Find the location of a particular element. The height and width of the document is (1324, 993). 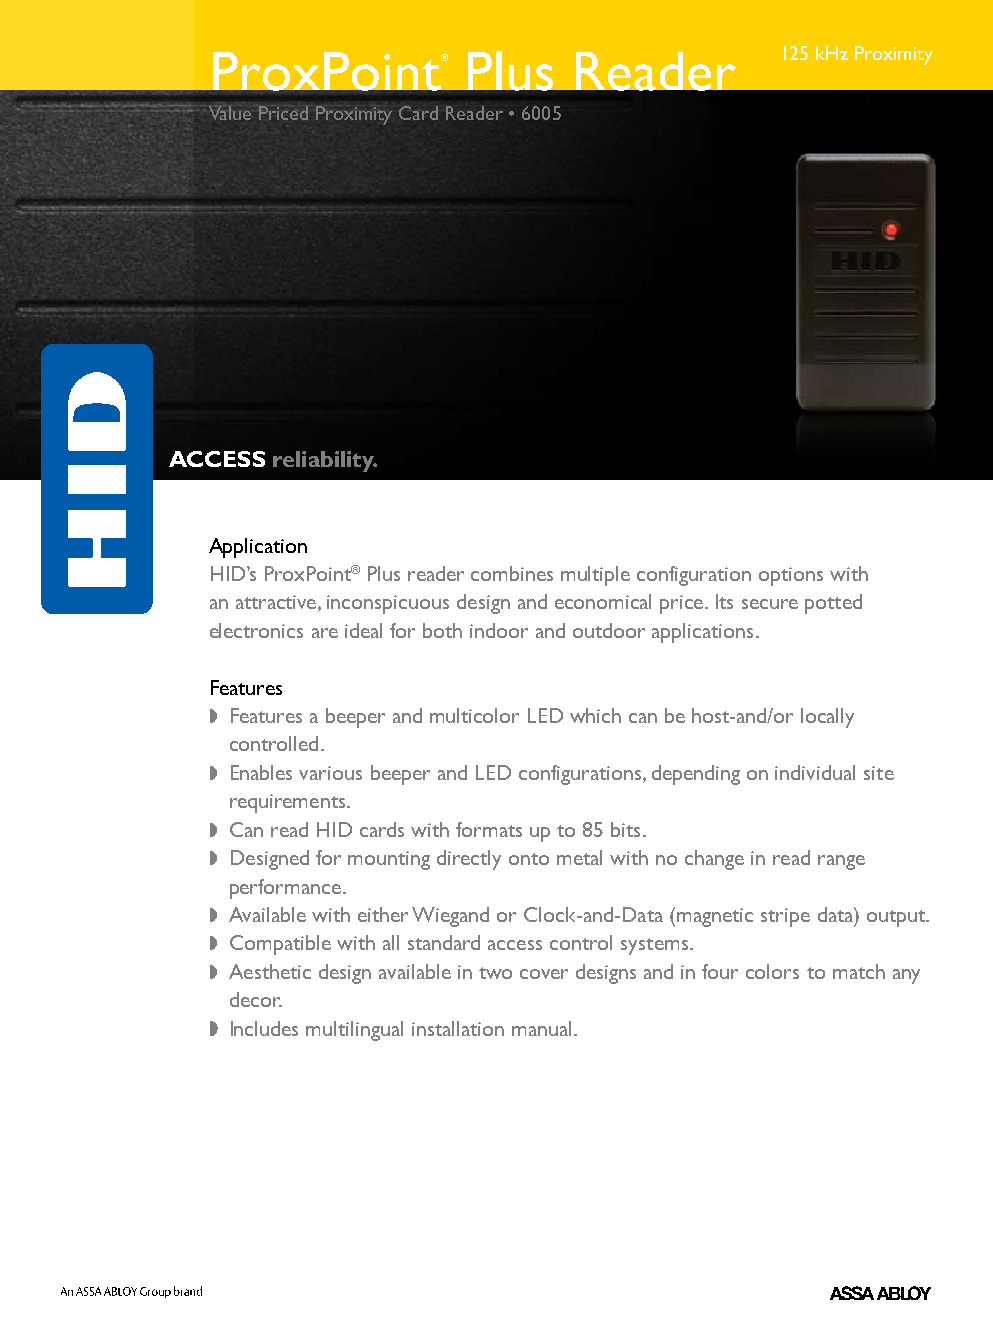

locally is located at coordinates (827, 718).
